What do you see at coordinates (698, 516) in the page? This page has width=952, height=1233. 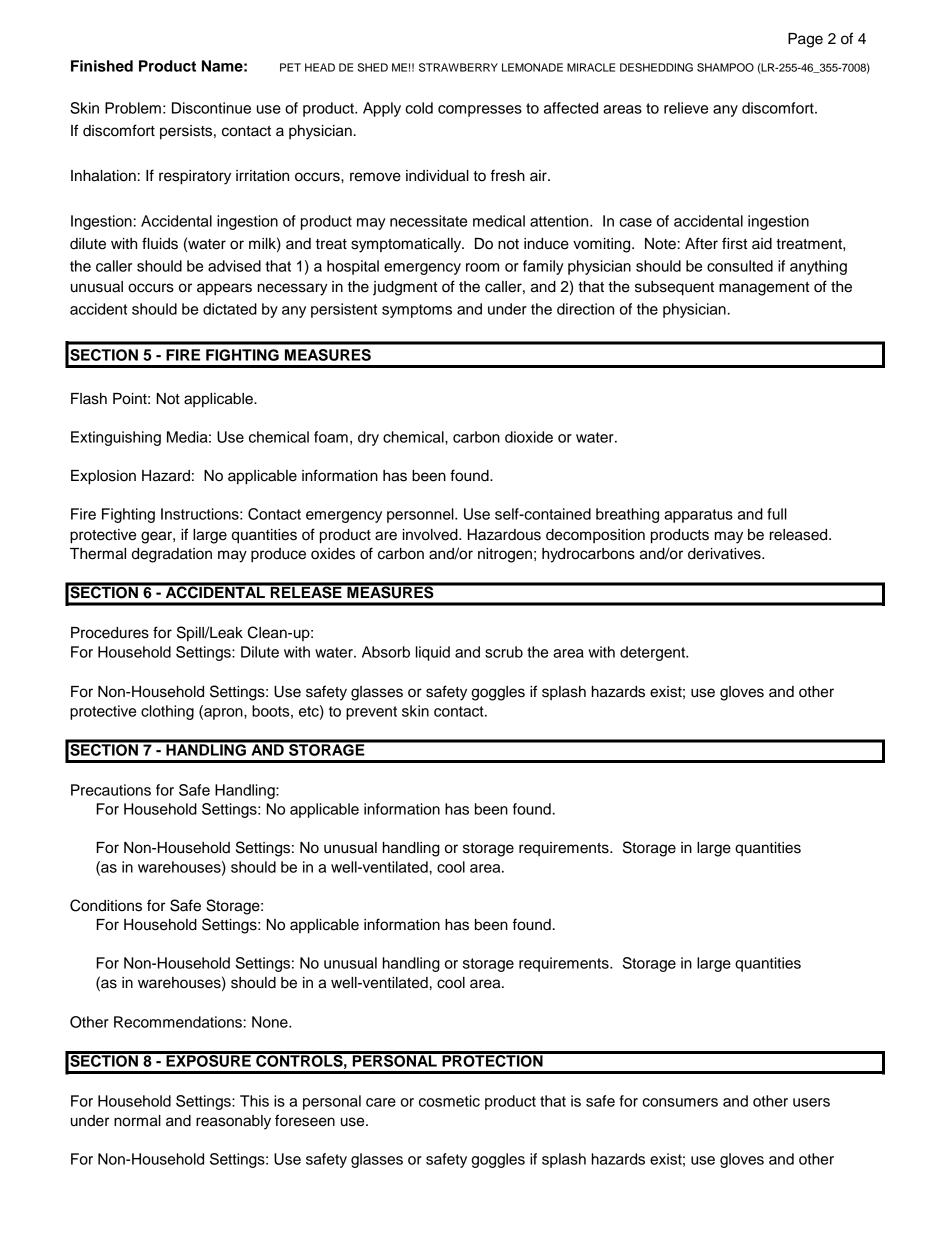 I see `apparatus` at bounding box center [698, 516].
